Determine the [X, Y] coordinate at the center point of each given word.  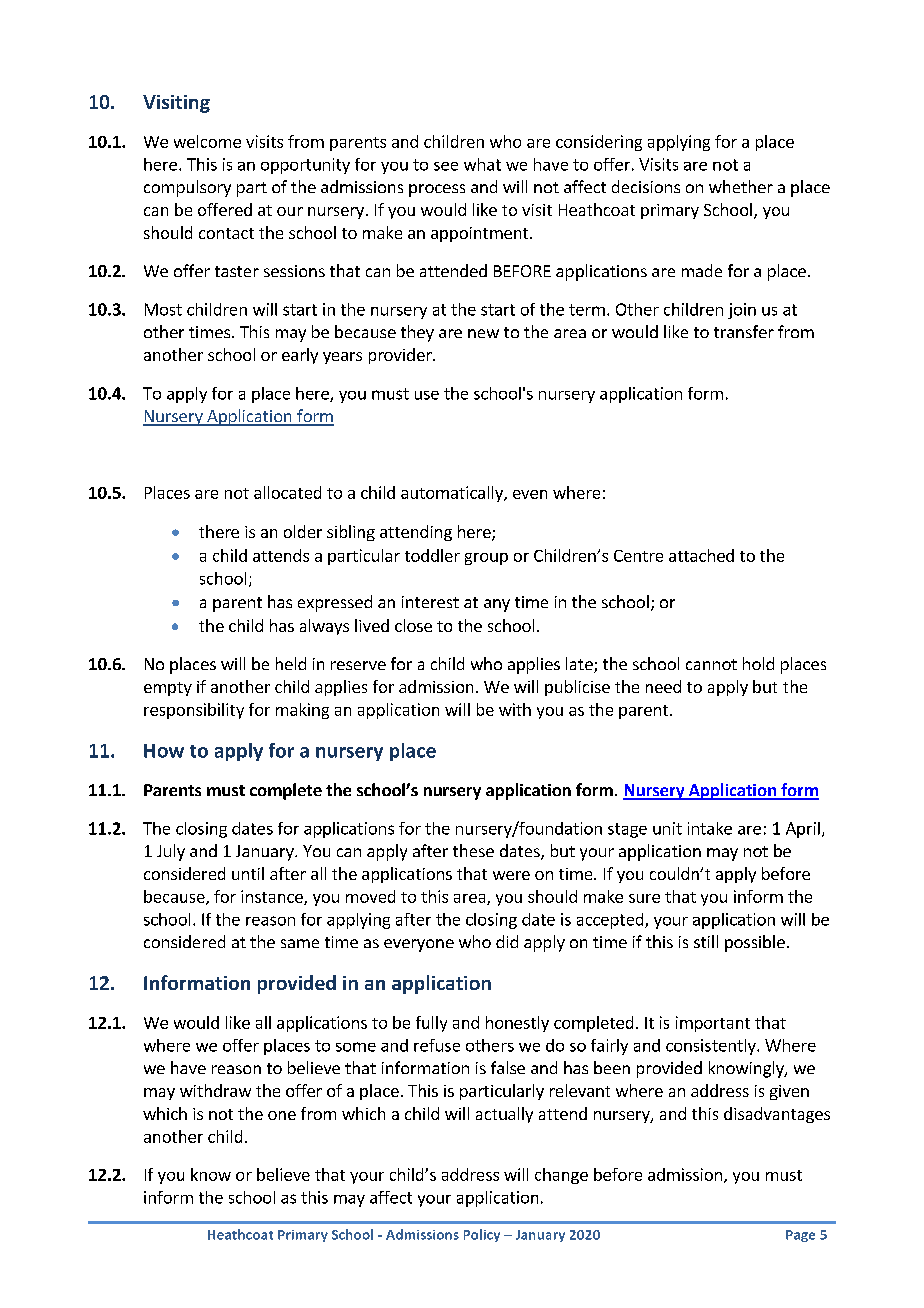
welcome [207, 141]
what [482, 164]
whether [741, 186]
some [356, 1047]
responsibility [194, 711]
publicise [577, 688]
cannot [711, 664]
